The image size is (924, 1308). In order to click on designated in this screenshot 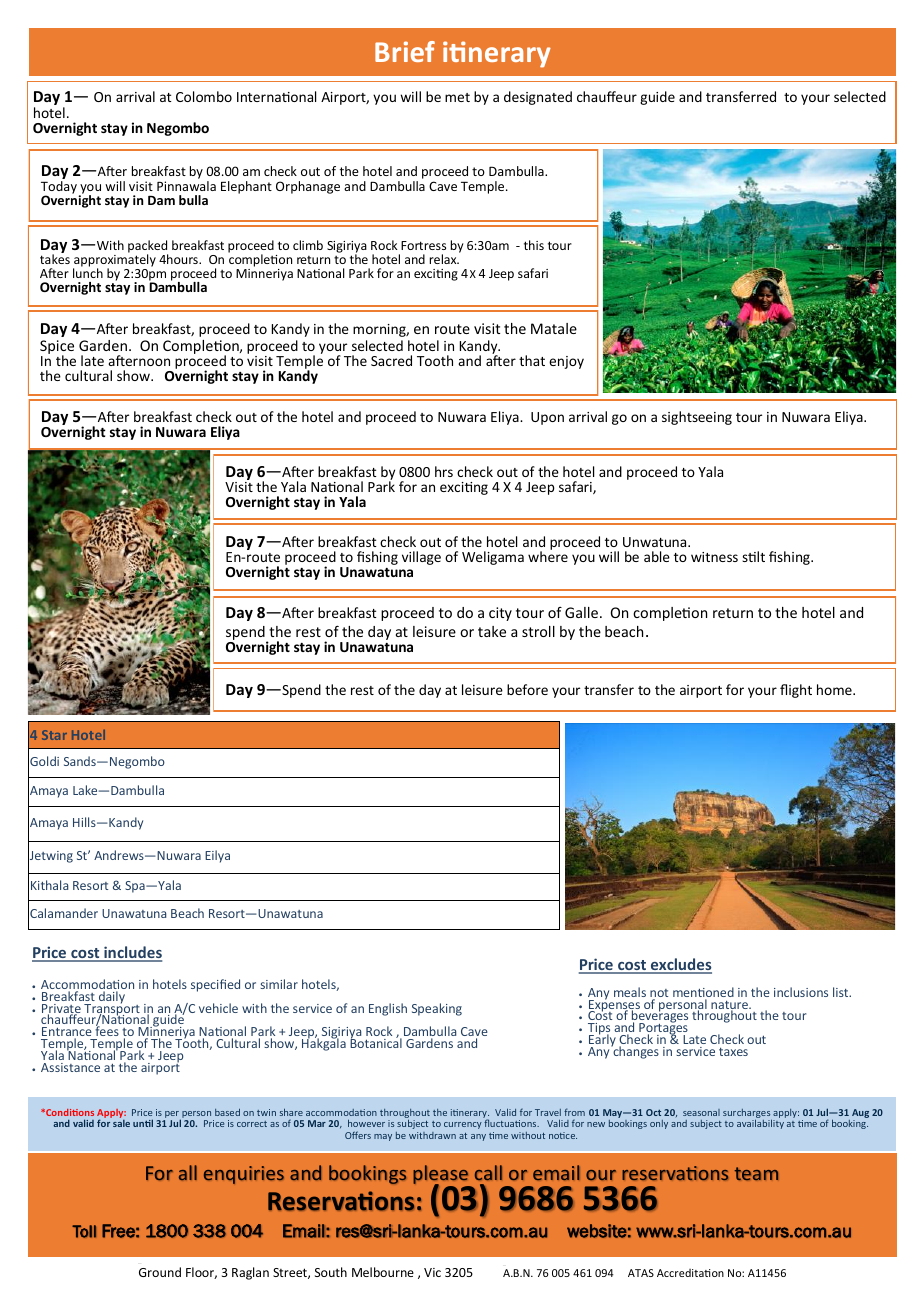, I will do `click(538, 98)`.
